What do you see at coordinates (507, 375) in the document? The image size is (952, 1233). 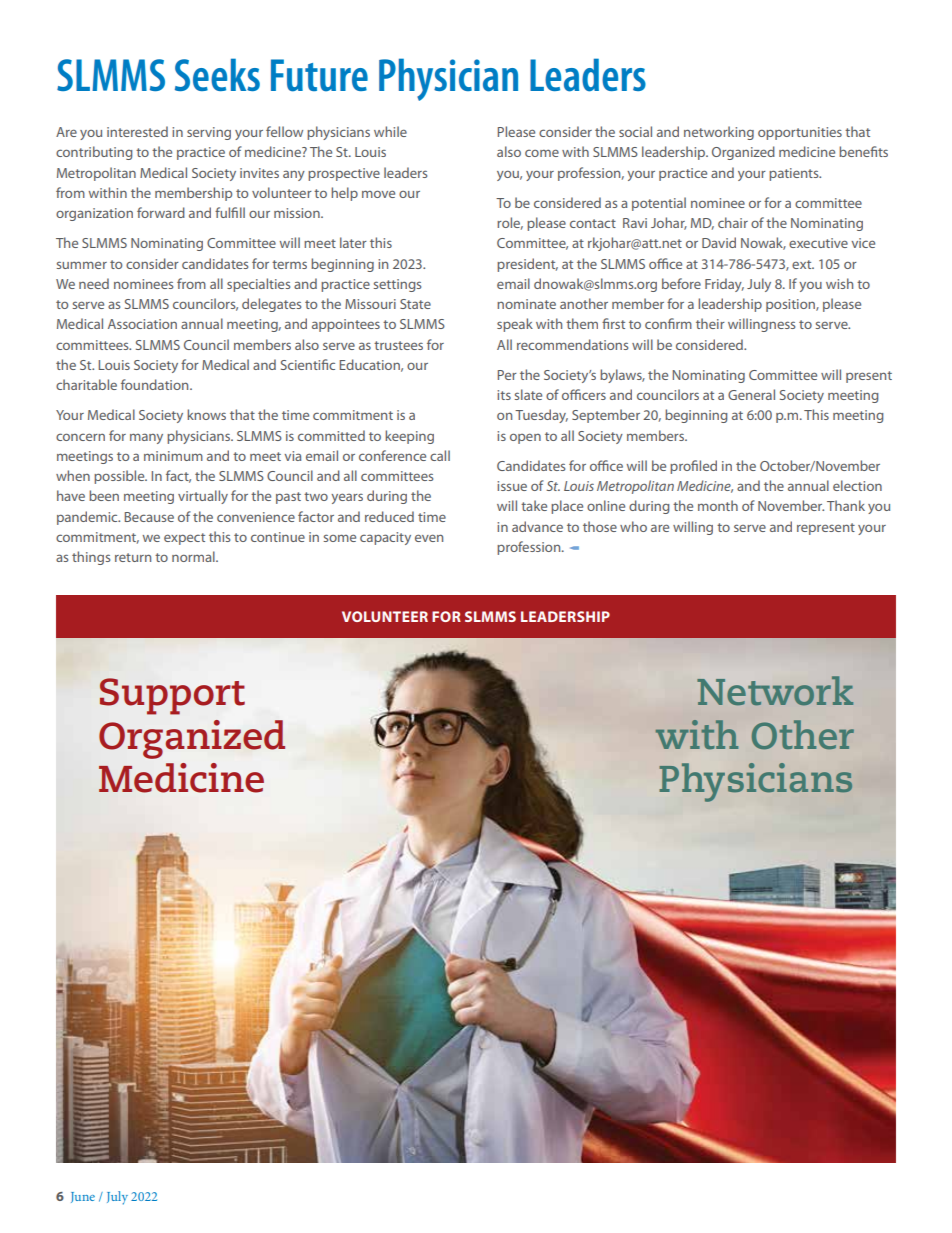 I see `Per` at bounding box center [507, 375].
